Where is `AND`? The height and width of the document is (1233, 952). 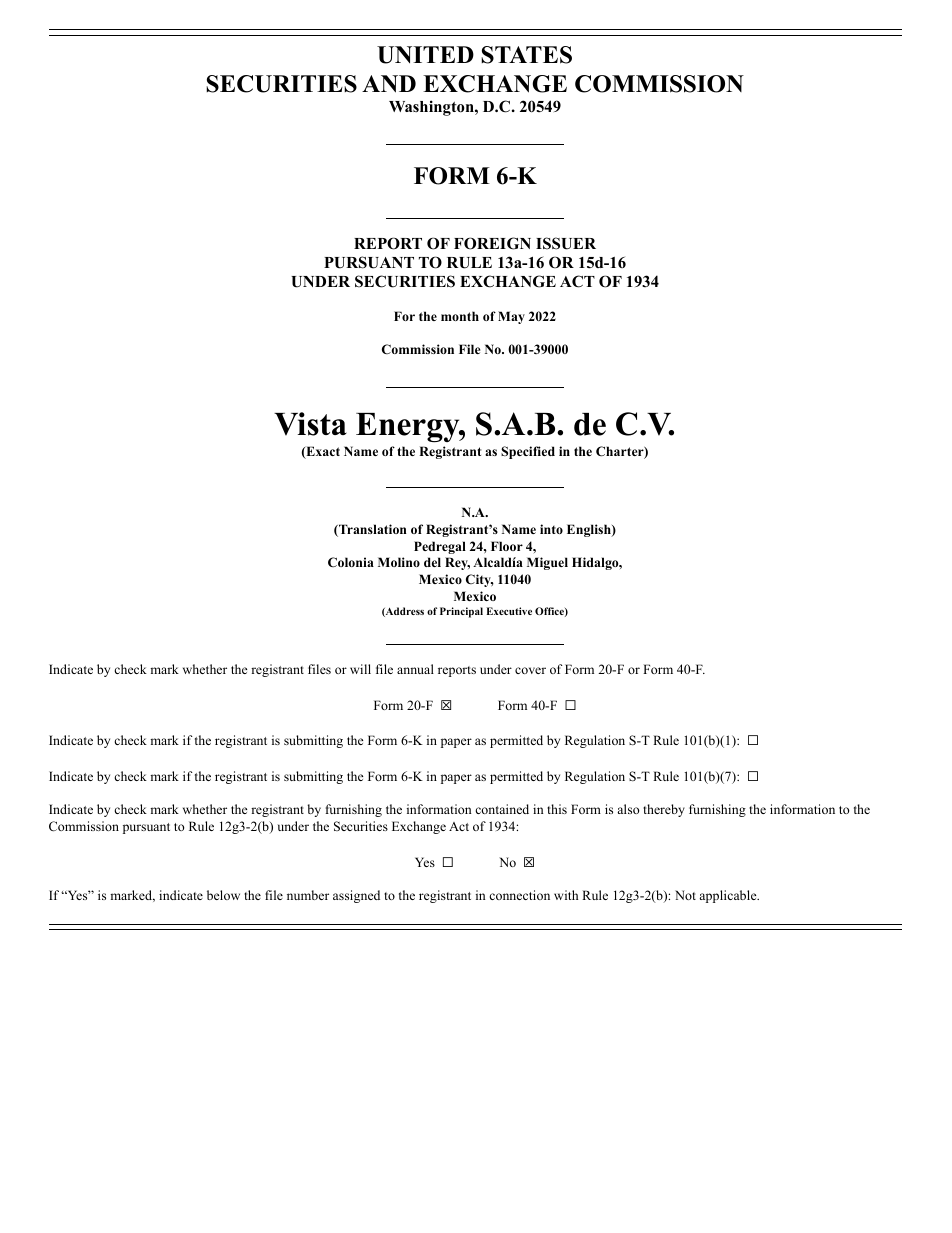 AND is located at coordinates (389, 84).
